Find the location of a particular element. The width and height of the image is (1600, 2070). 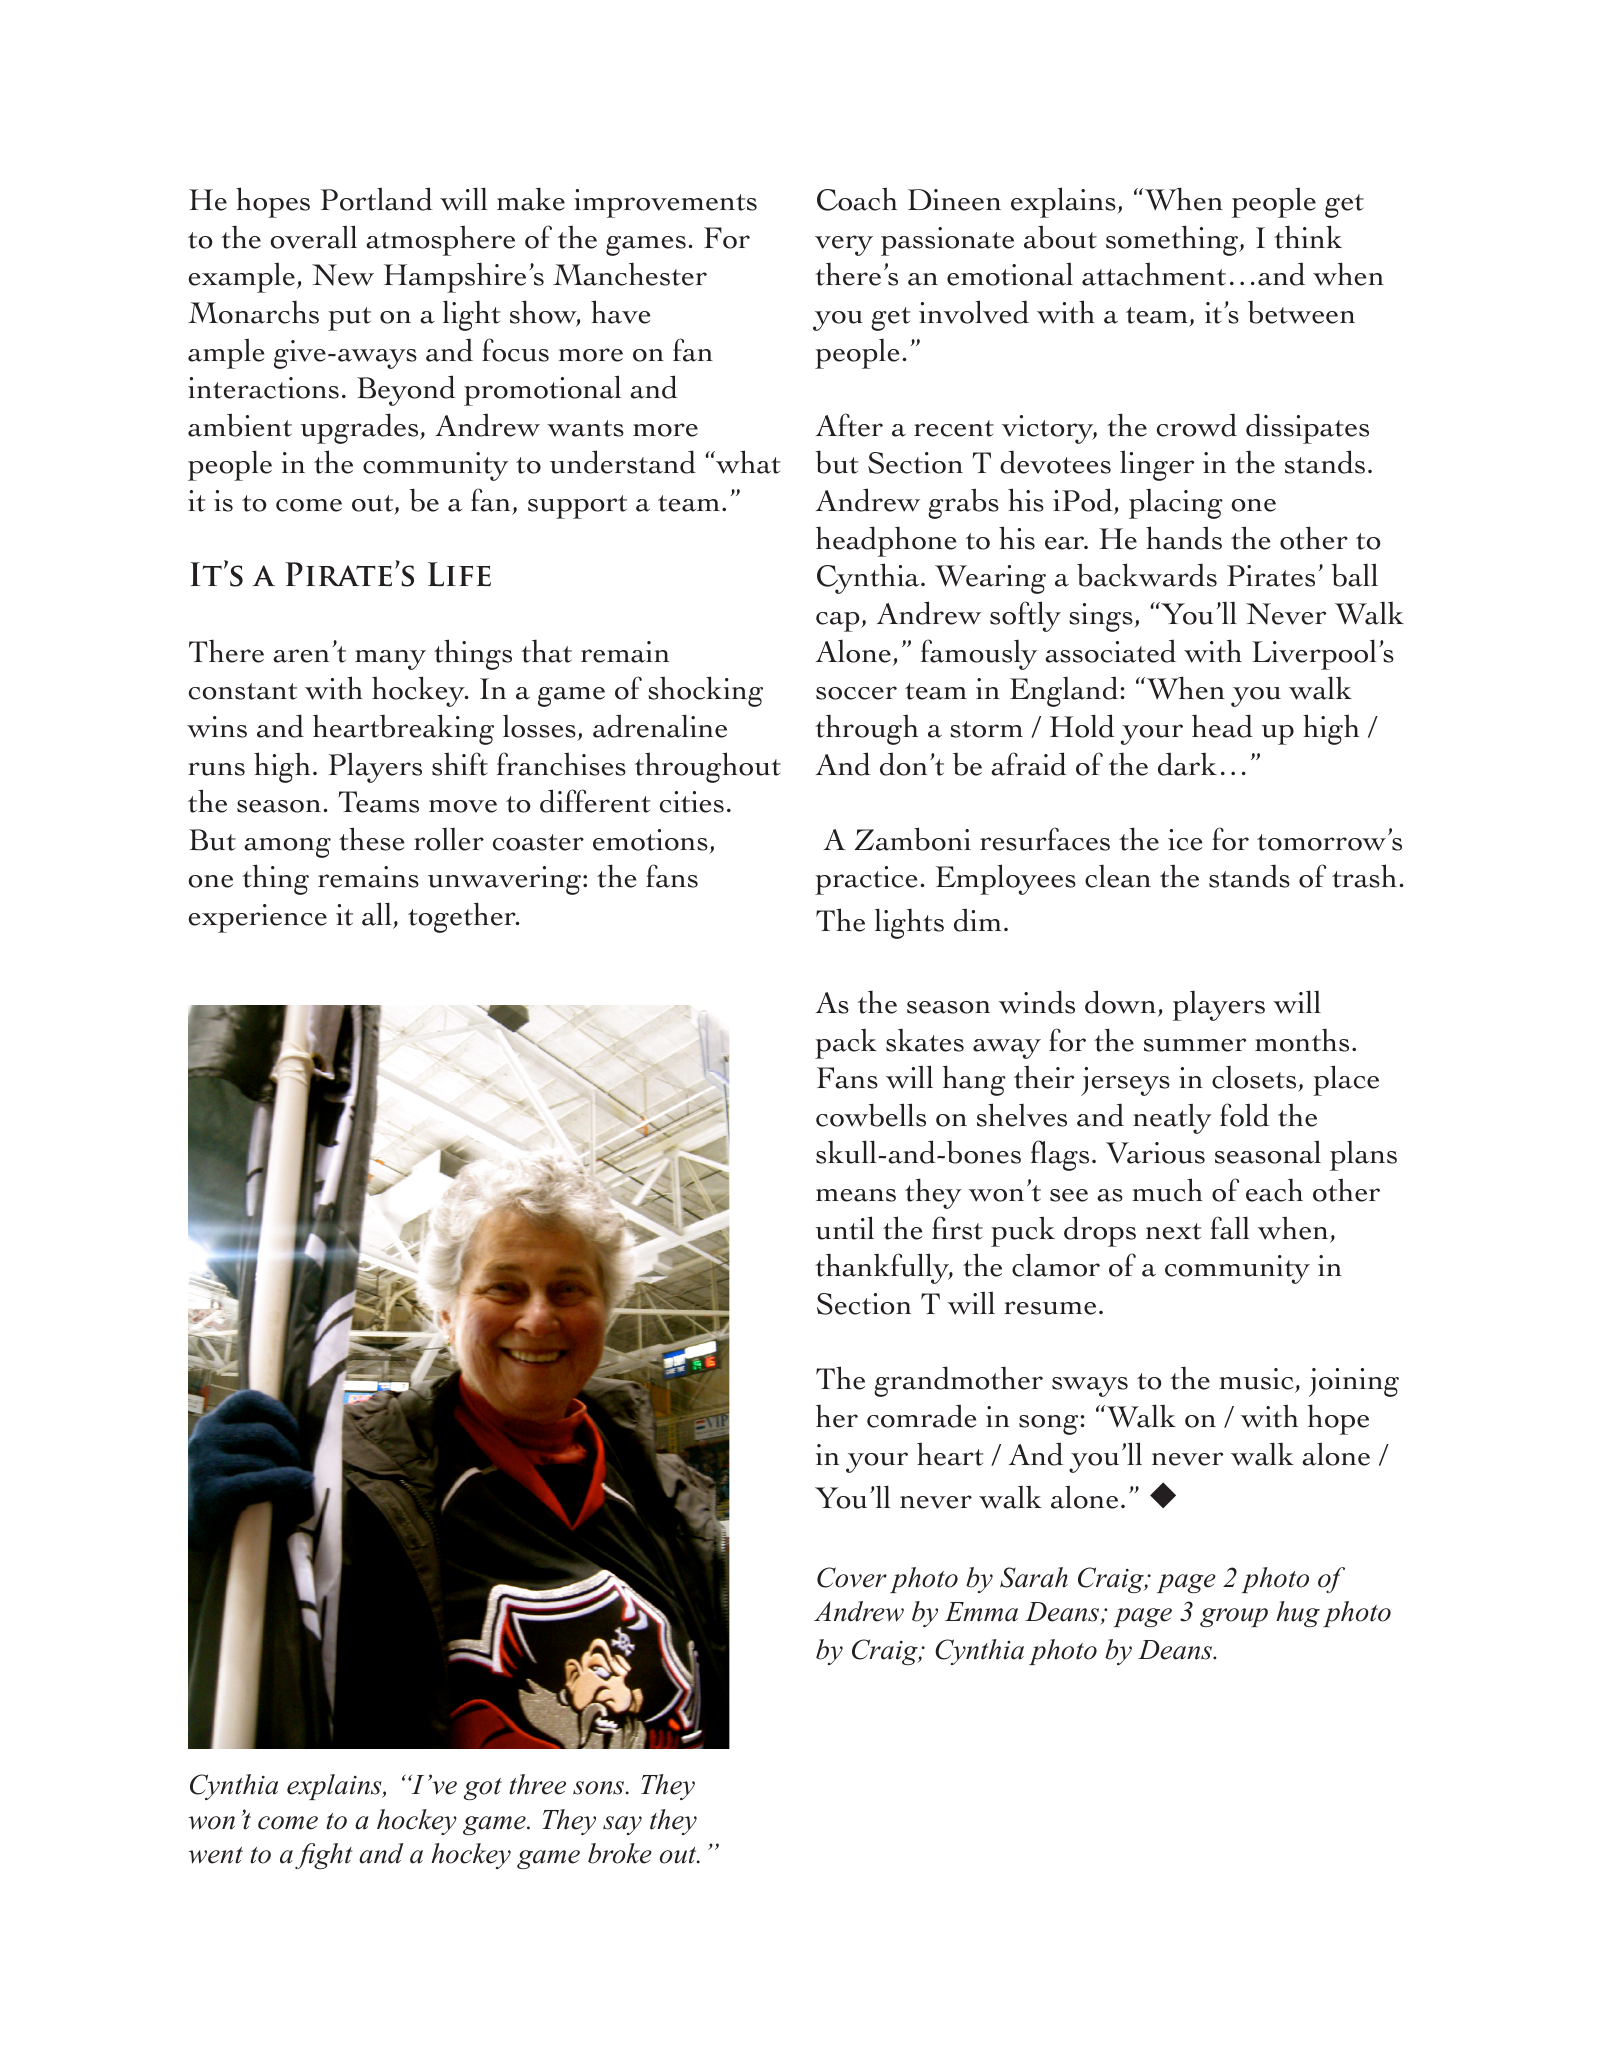

these is located at coordinates (371, 839).
